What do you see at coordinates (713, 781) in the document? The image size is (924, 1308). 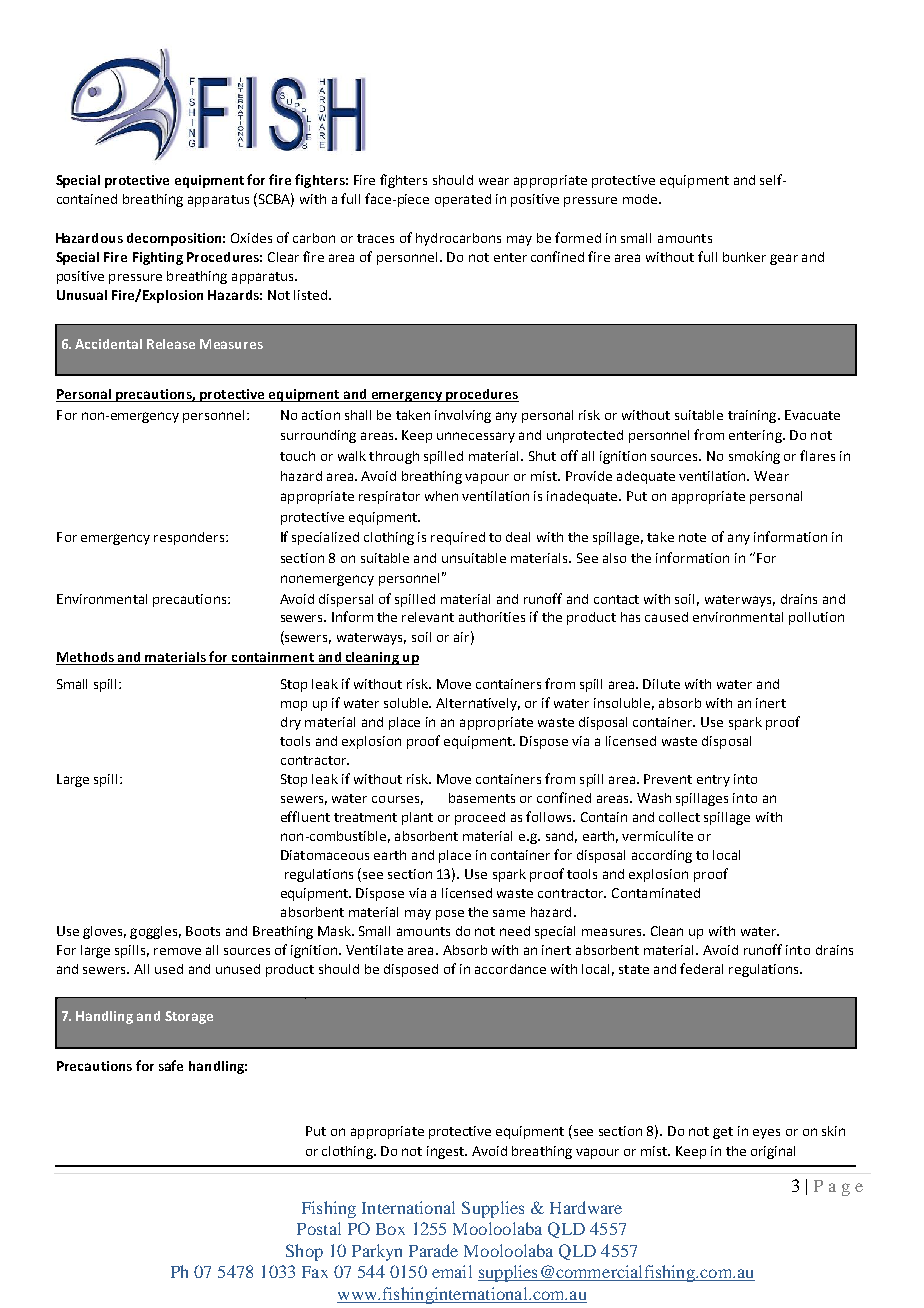 I see `entry` at bounding box center [713, 781].
